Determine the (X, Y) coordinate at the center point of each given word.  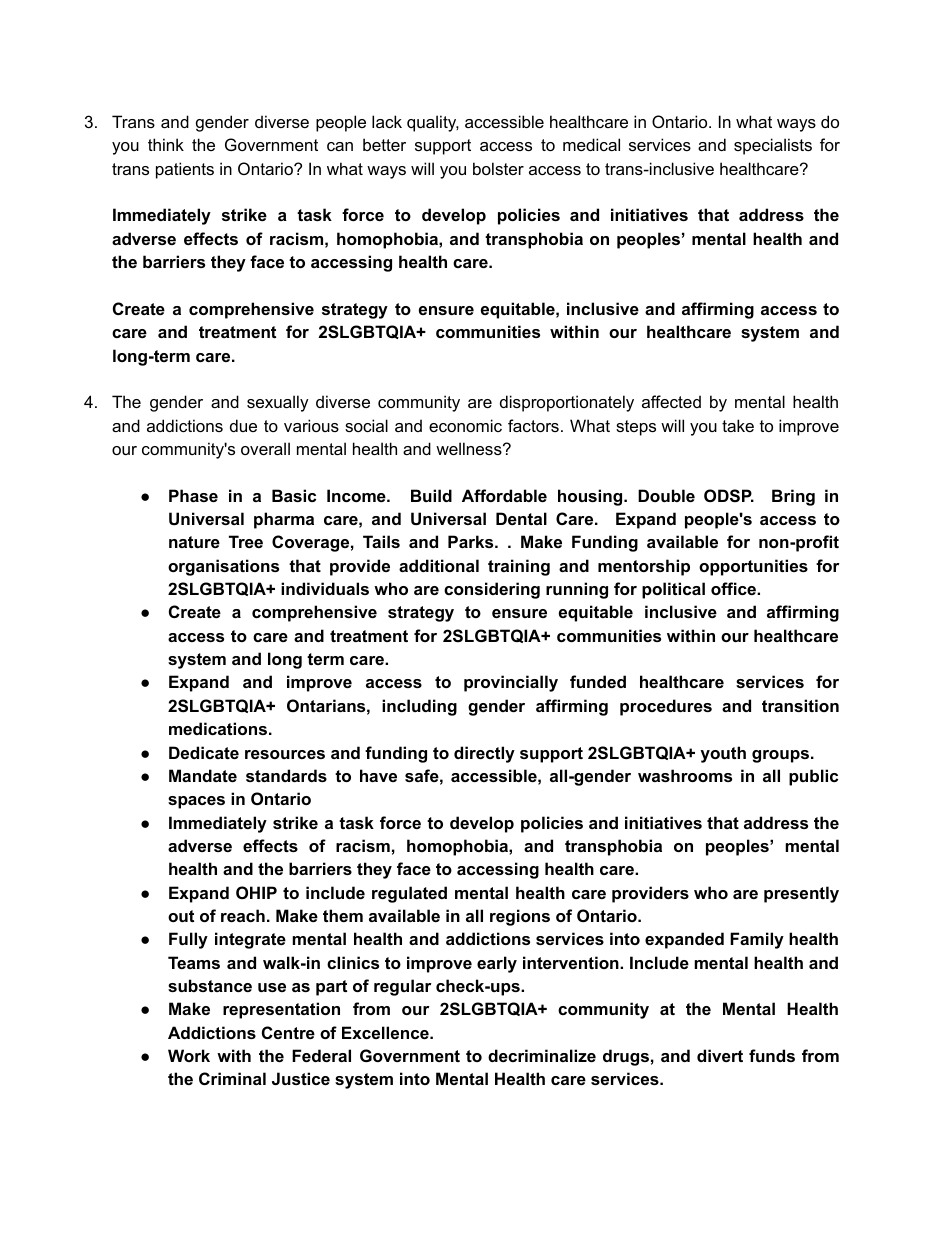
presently (801, 894)
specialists (773, 146)
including (419, 707)
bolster (498, 168)
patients (185, 170)
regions (520, 917)
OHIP (256, 892)
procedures (666, 707)
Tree (246, 541)
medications (218, 728)
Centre (288, 1032)
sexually (278, 403)
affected (671, 401)
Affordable (504, 495)
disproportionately (567, 403)
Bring (793, 497)
